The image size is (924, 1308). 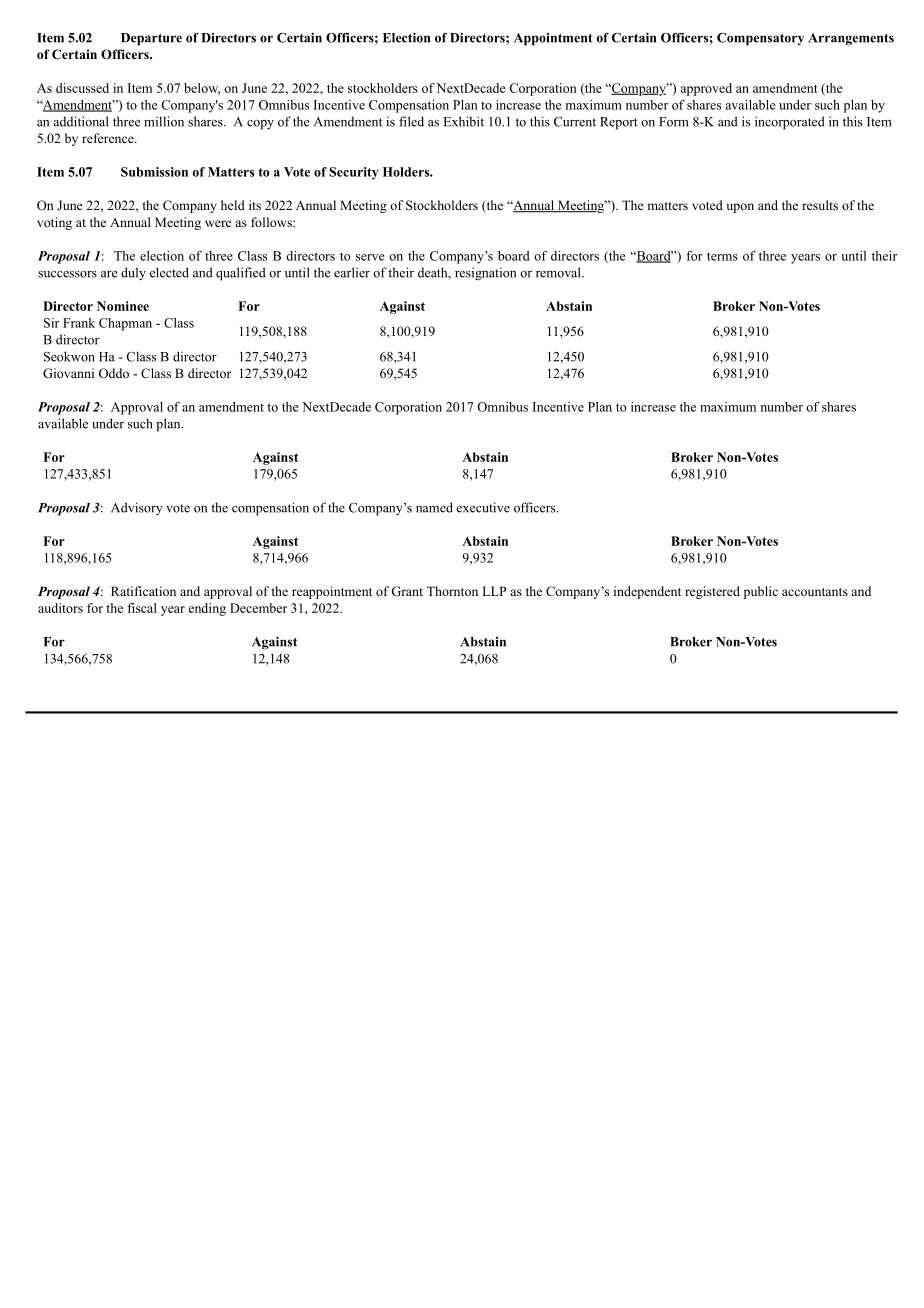 What do you see at coordinates (485, 274) in the document?
I see `resignation` at bounding box center [485, 274].
